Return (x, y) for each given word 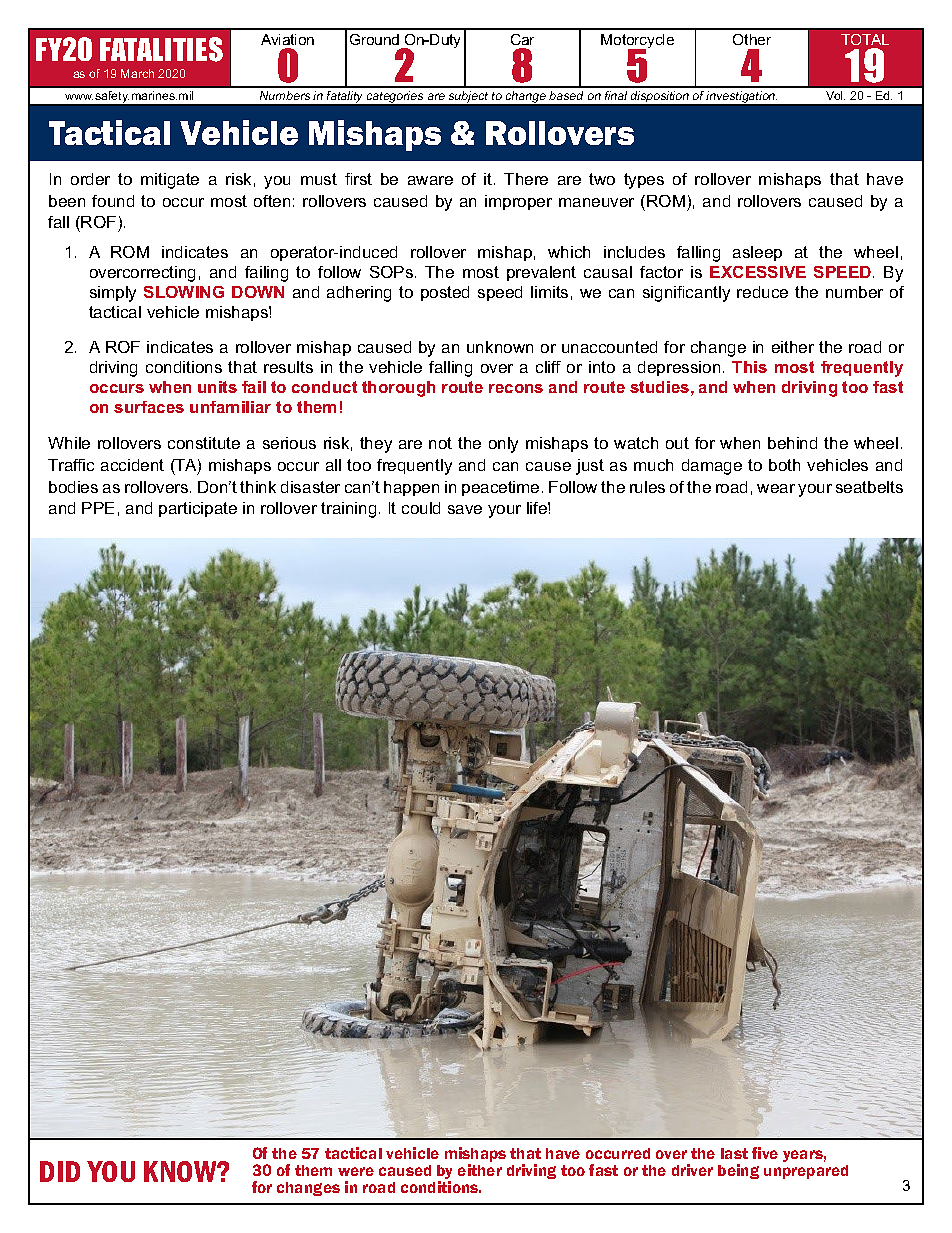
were (356, 1171)
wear (776, 488)
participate (198, 509)
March (137, 73)
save (465, 509)
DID (60, 1171)
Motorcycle (637, 42)
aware (430, 180)
